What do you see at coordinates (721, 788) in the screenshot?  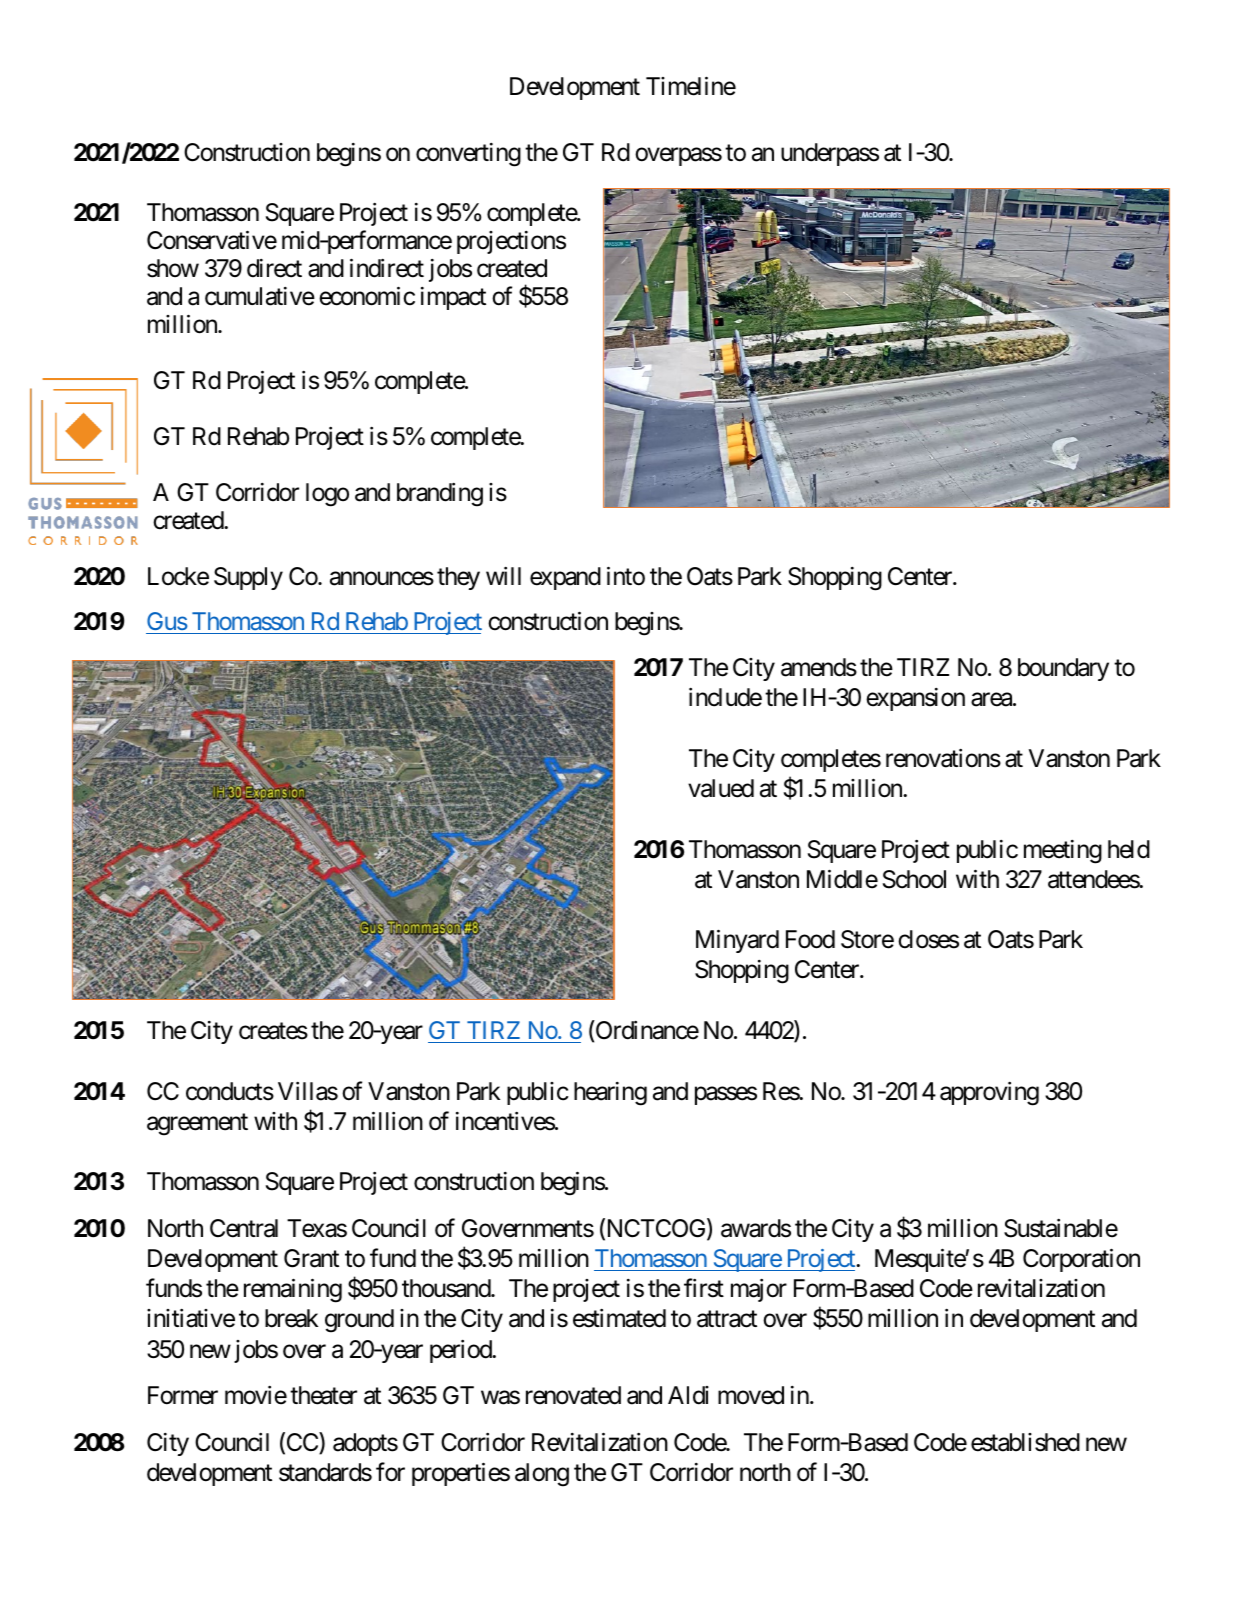 I see `valued` at bounding box center [721, 788].
